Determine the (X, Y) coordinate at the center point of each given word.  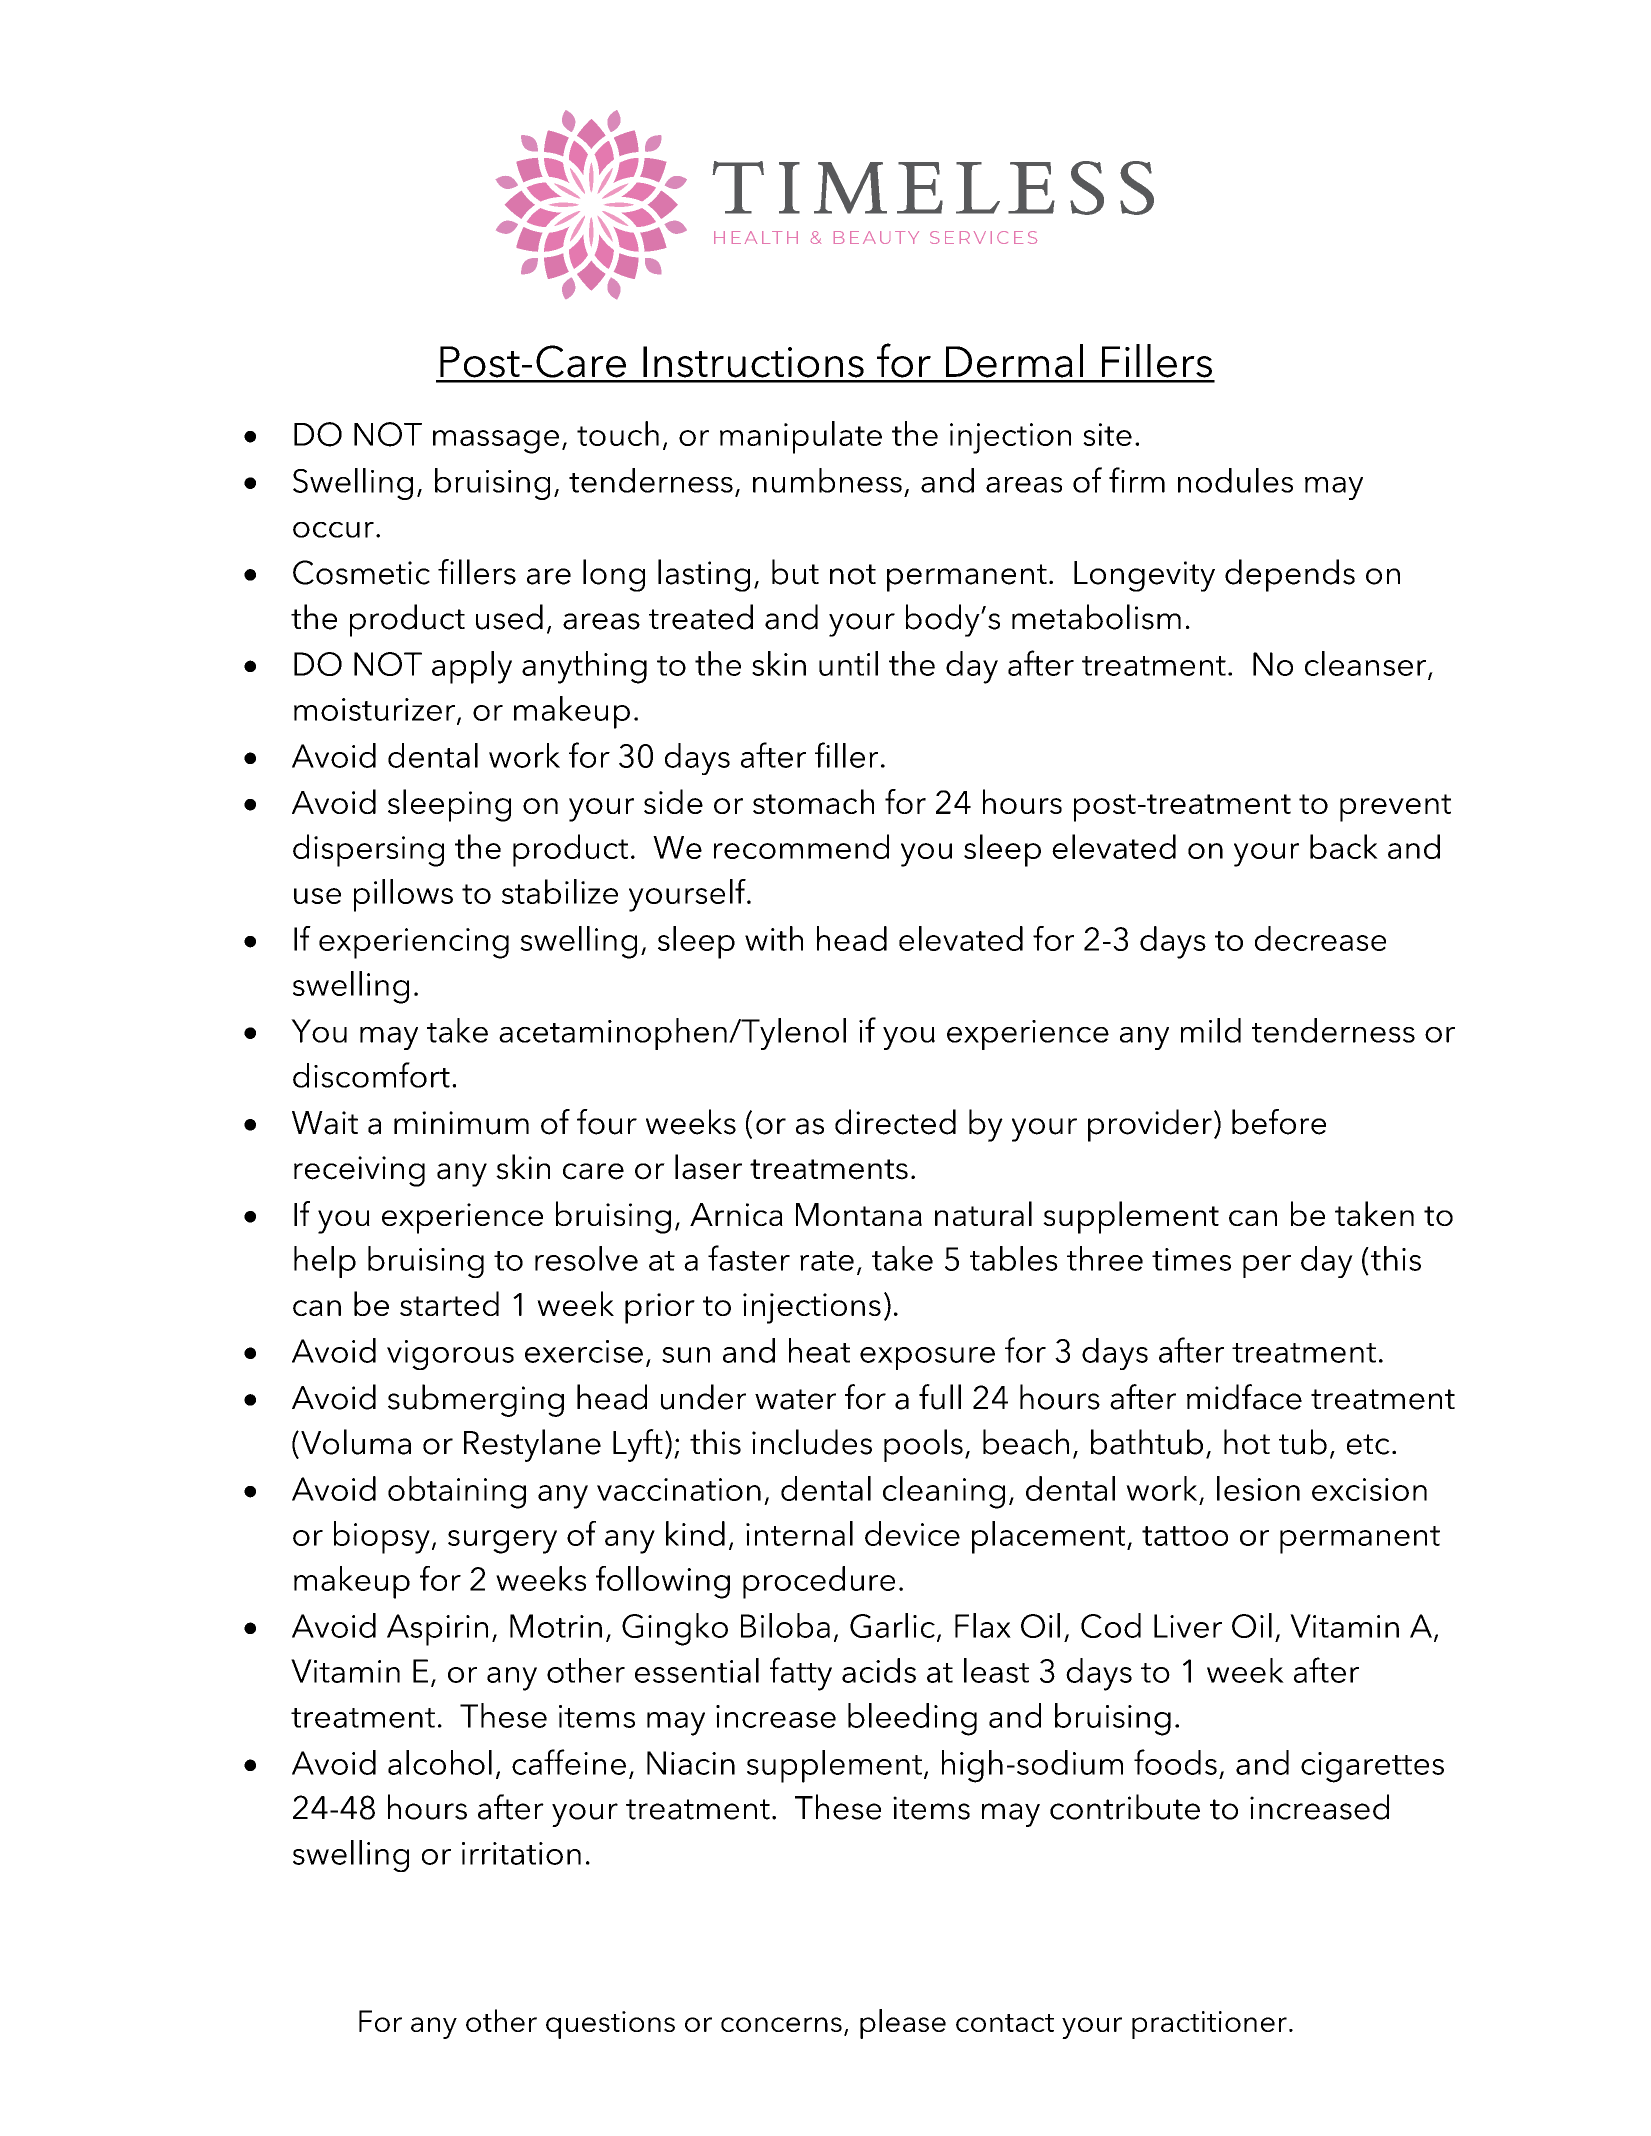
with (774, 938)
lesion (1258, 1488)
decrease (1320, 938)
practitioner (1209, 2025)
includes (812, 1442)
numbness (827, 480)
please (903, 2024)
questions (610, 2025)
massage (496, 442)
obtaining (457, 1492)
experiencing (414, 943)
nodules (1235, 480)
